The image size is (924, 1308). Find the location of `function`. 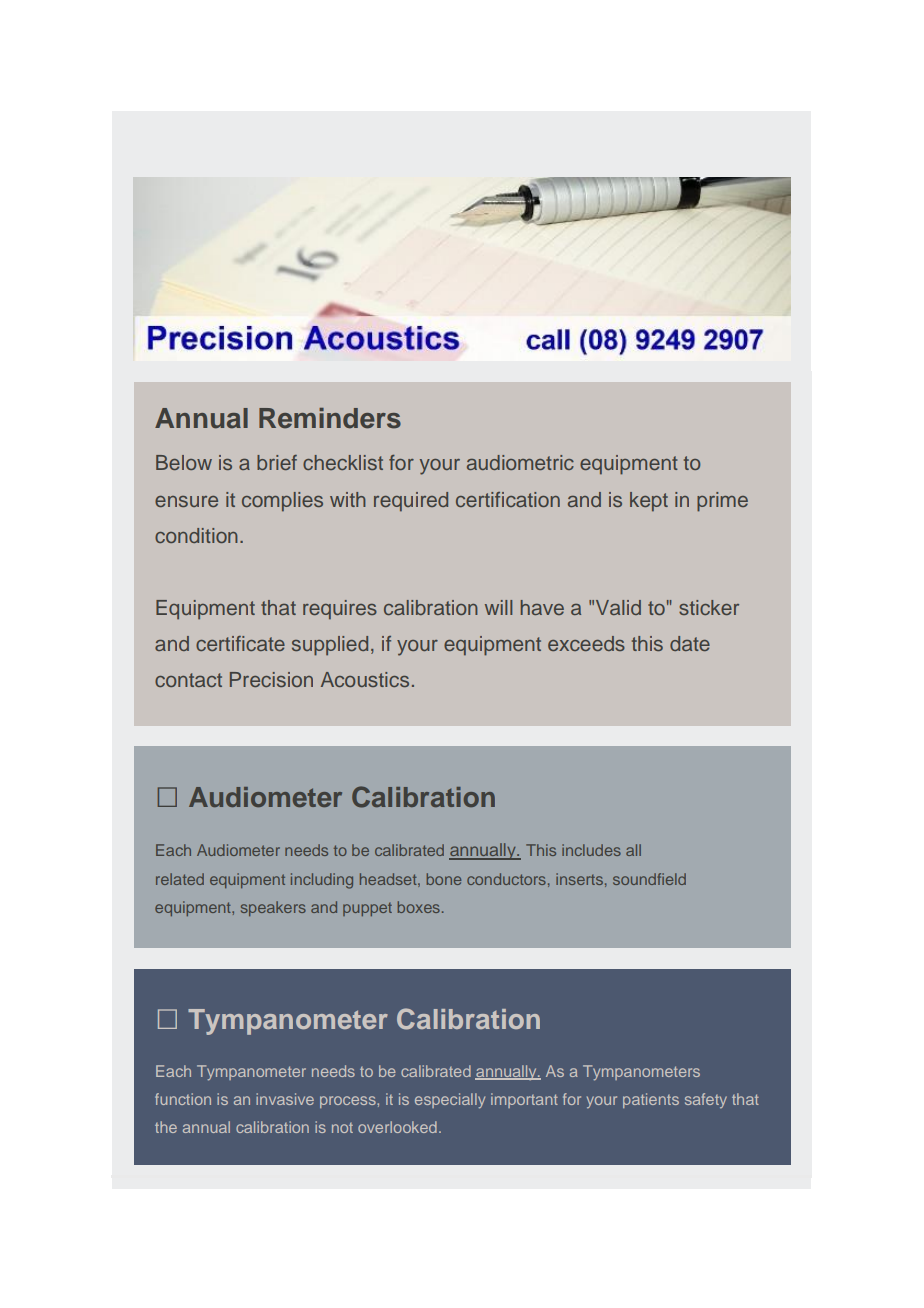

function is located at coordinates (183, 1099).
